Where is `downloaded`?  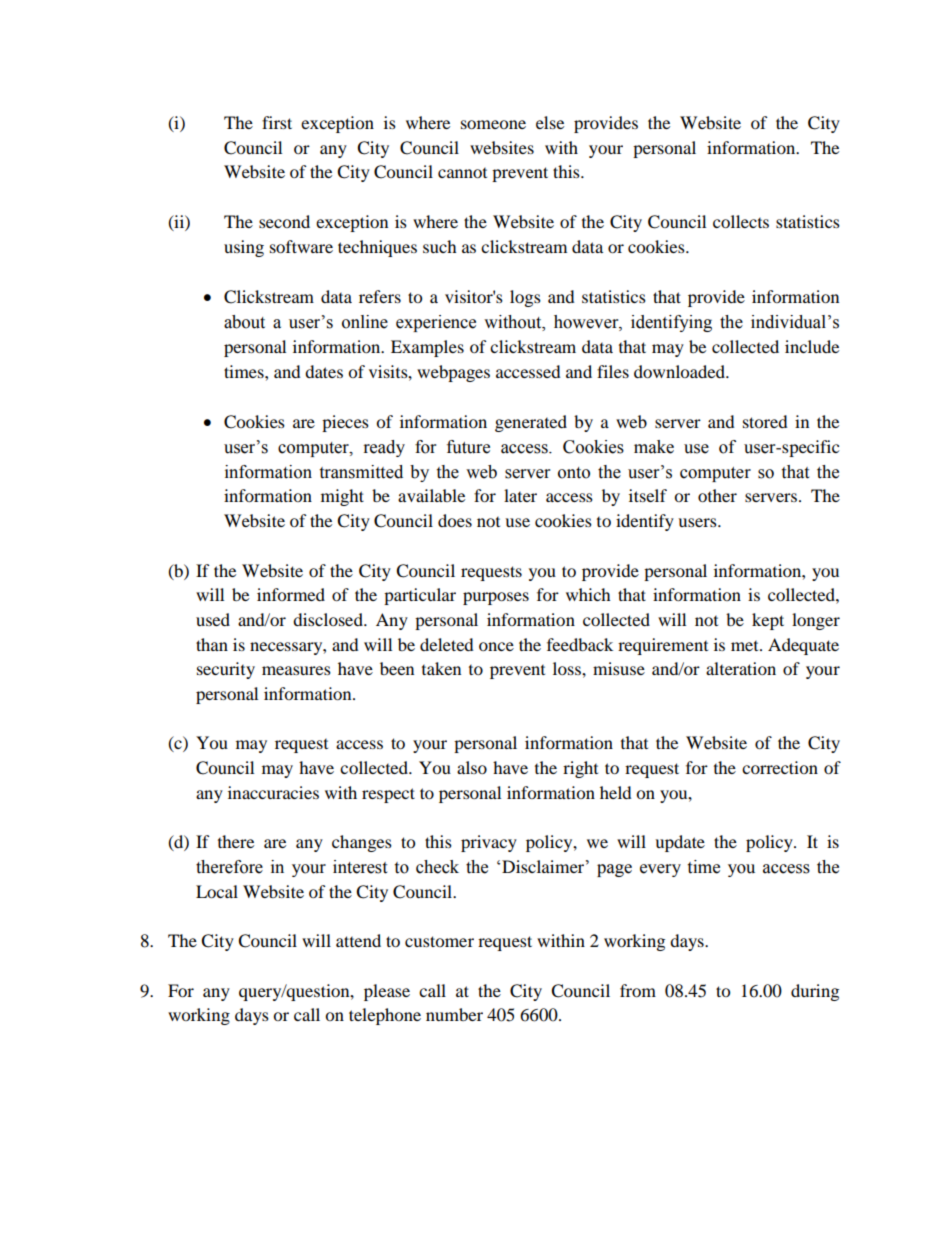
downloaded is located at coordinates (680, 371).
